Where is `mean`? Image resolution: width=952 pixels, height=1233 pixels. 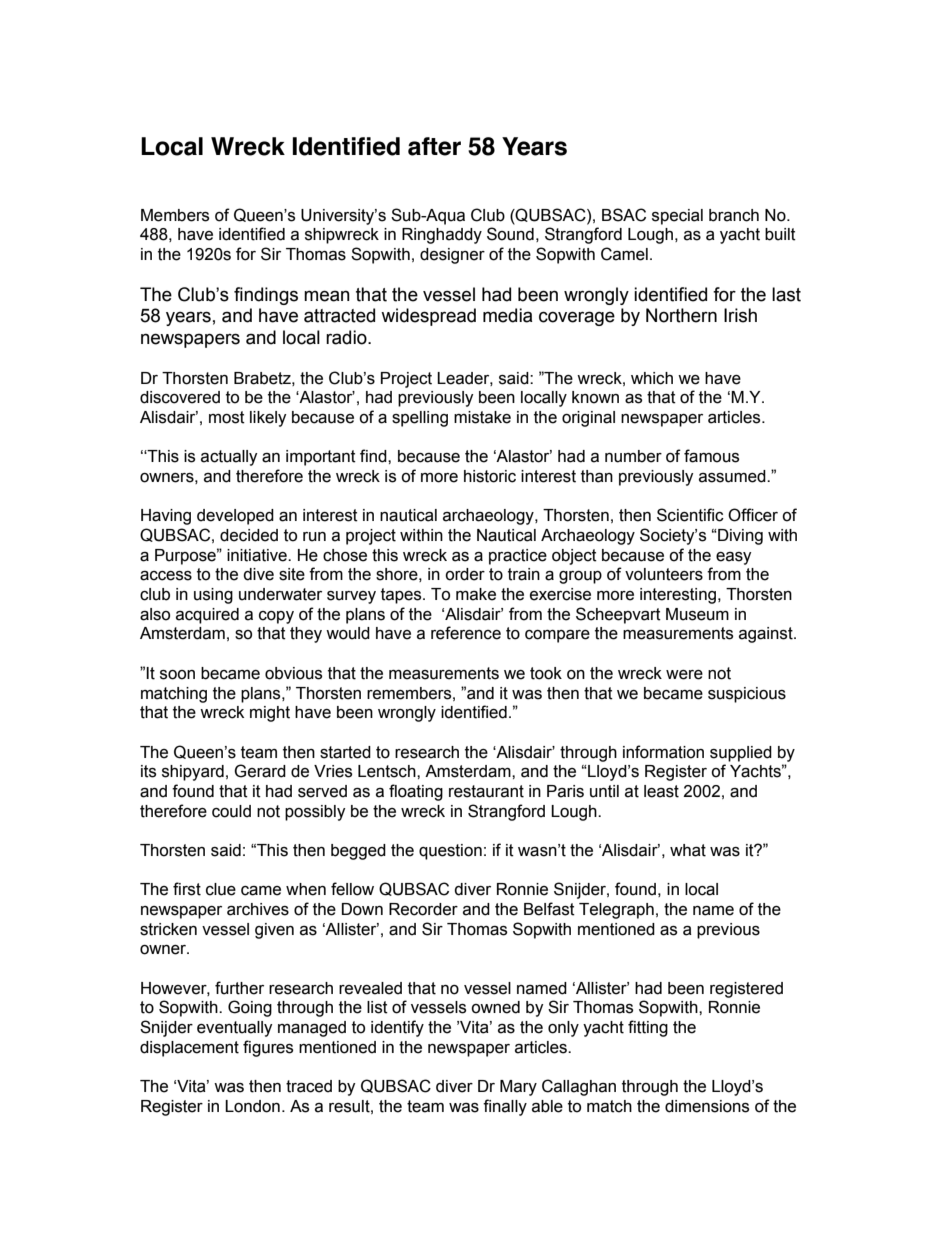
mean is located at coordinates (327, 296).
